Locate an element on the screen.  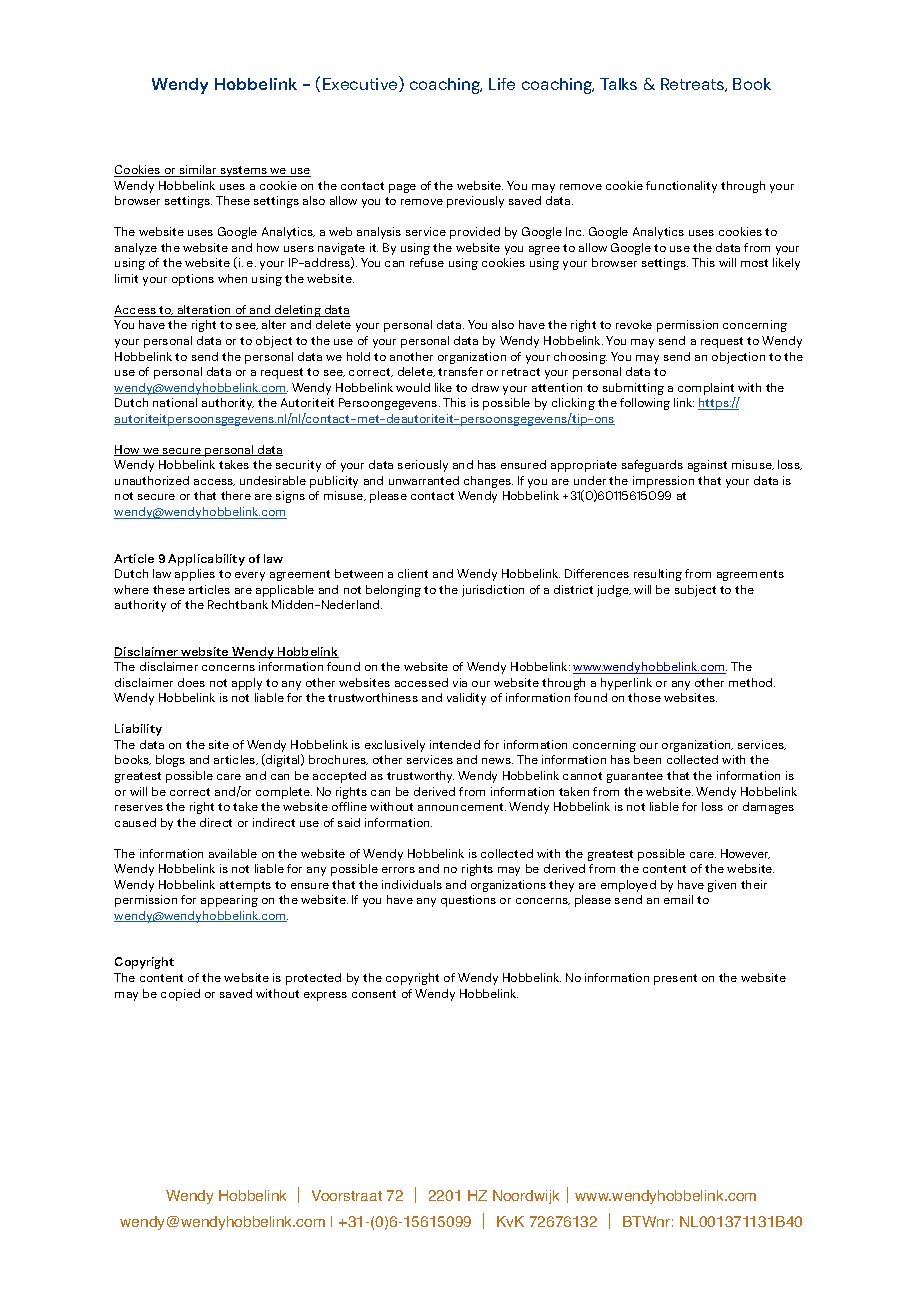
Life is located at coordinates (502, 84).
